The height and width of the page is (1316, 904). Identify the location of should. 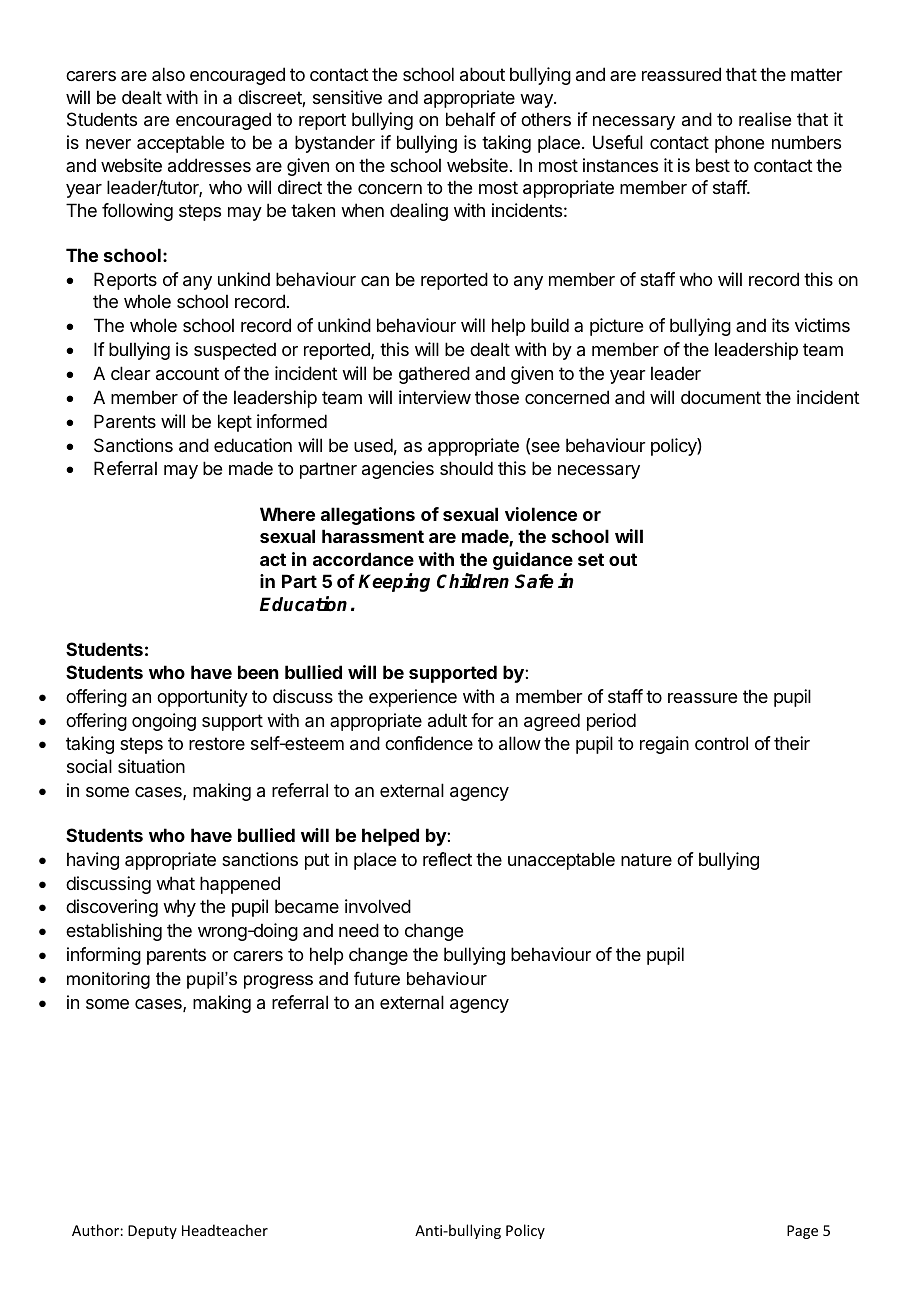
(466, 468).
